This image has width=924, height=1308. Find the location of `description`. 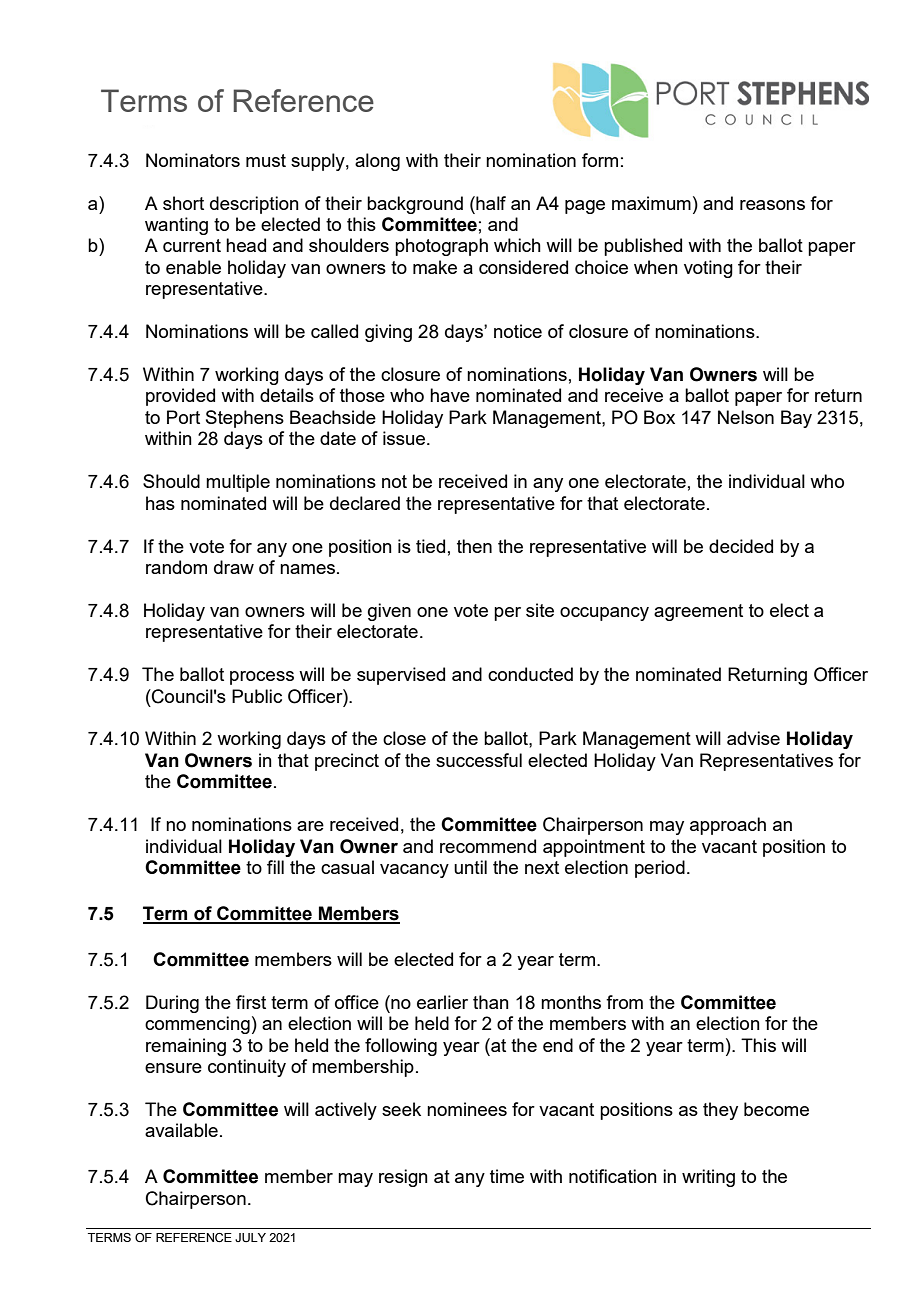

description is located at coordinates (254, 205).
